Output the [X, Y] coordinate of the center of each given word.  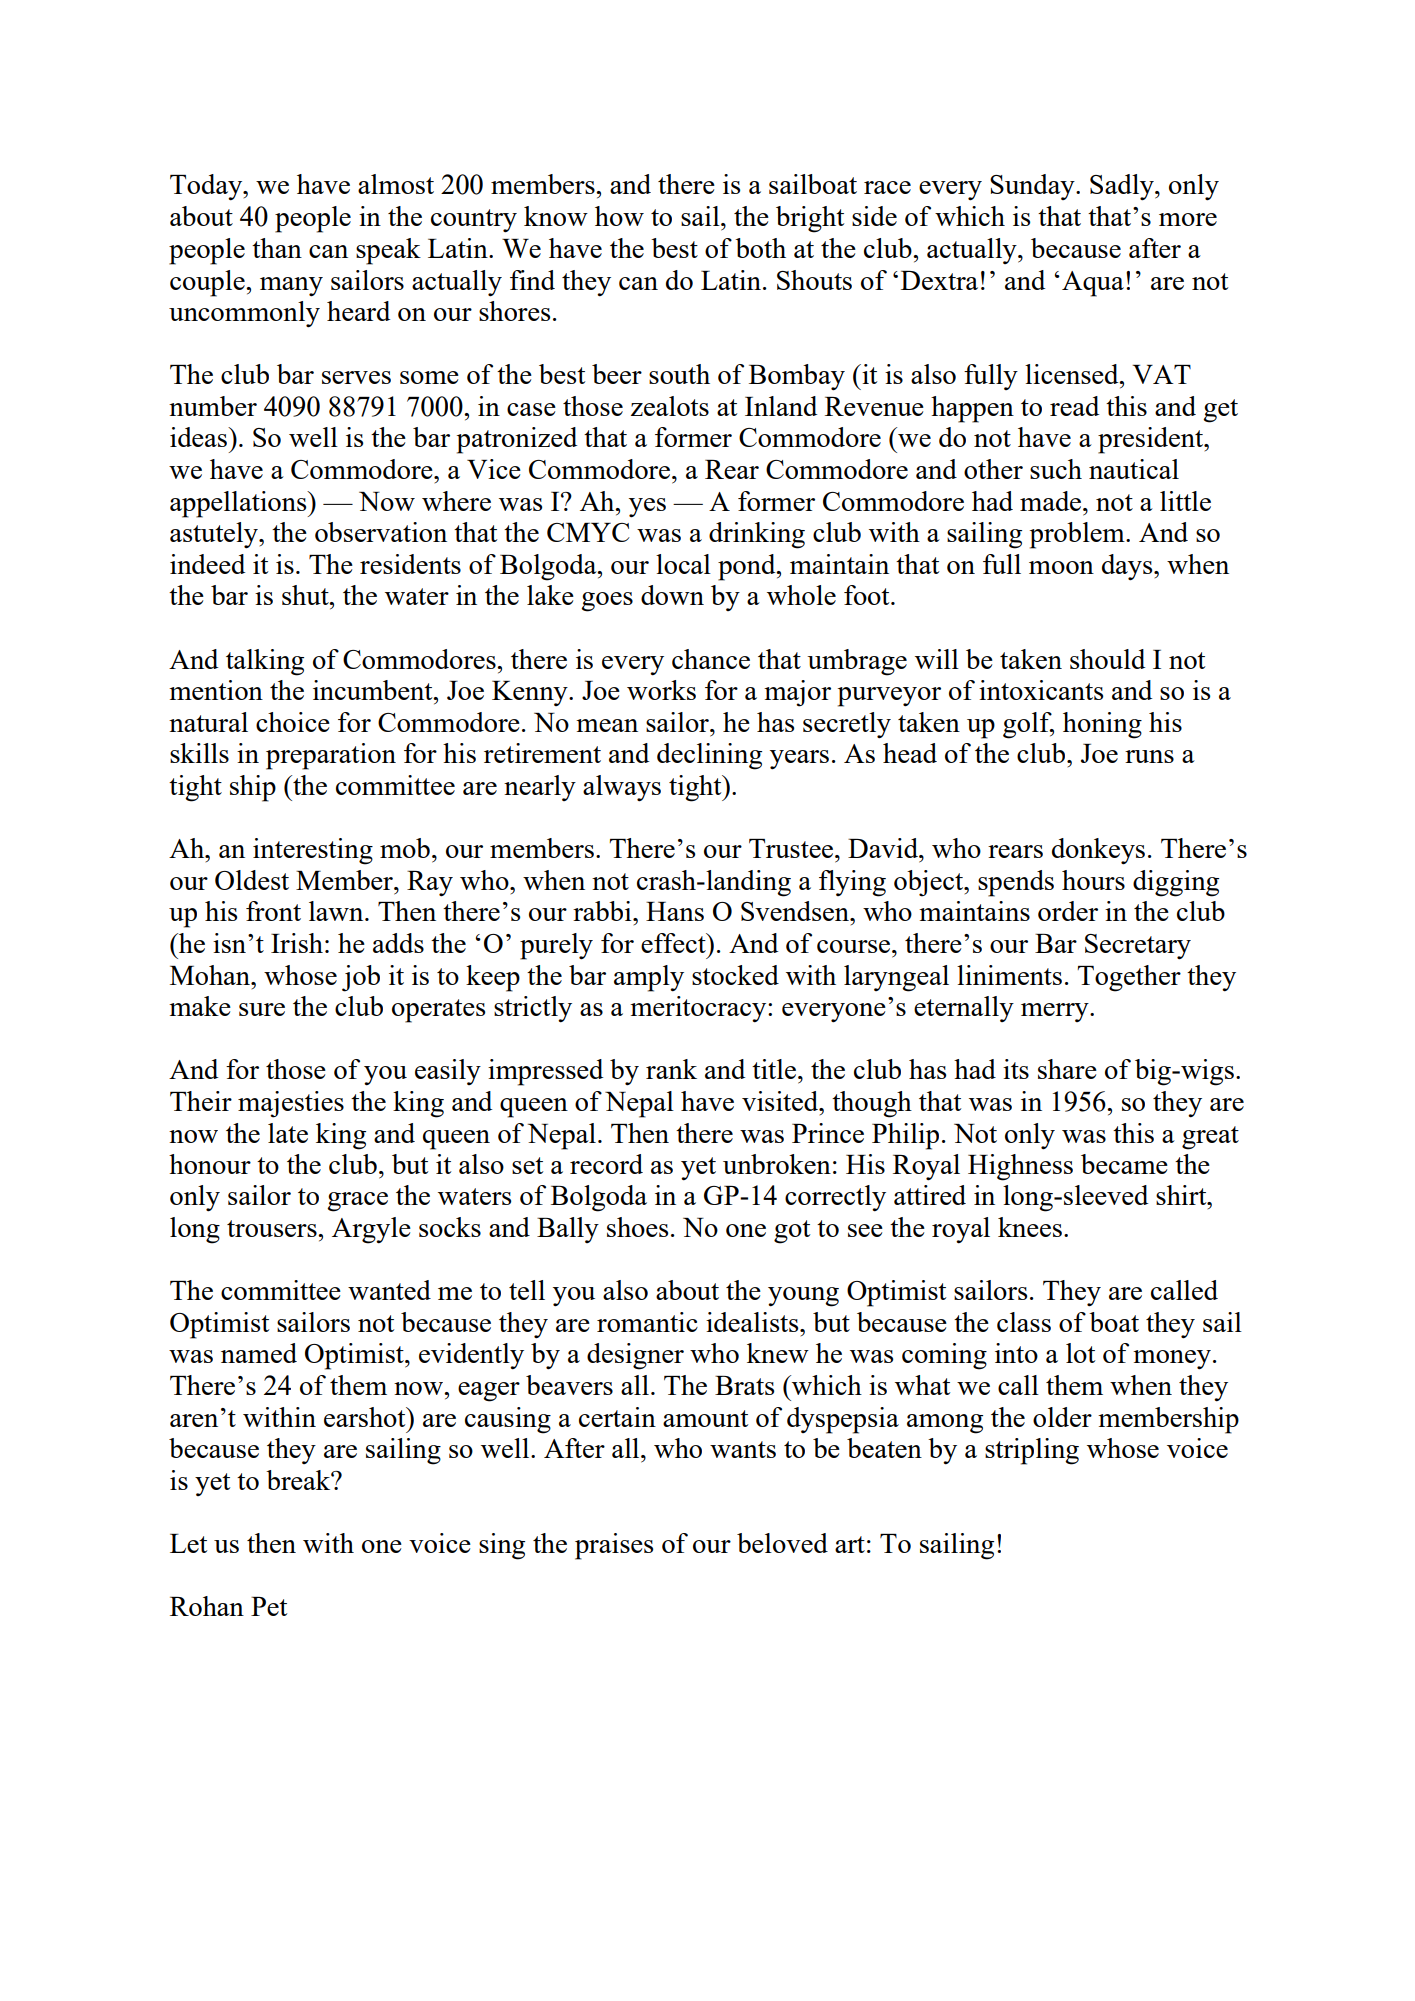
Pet [269, 1606]
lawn [337, 911]
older [1062, 1417]
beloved [782, 1543]
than [277, 248]
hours [1093, 880]
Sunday [1033, 187]
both [760, 248]
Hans [675, 911]
